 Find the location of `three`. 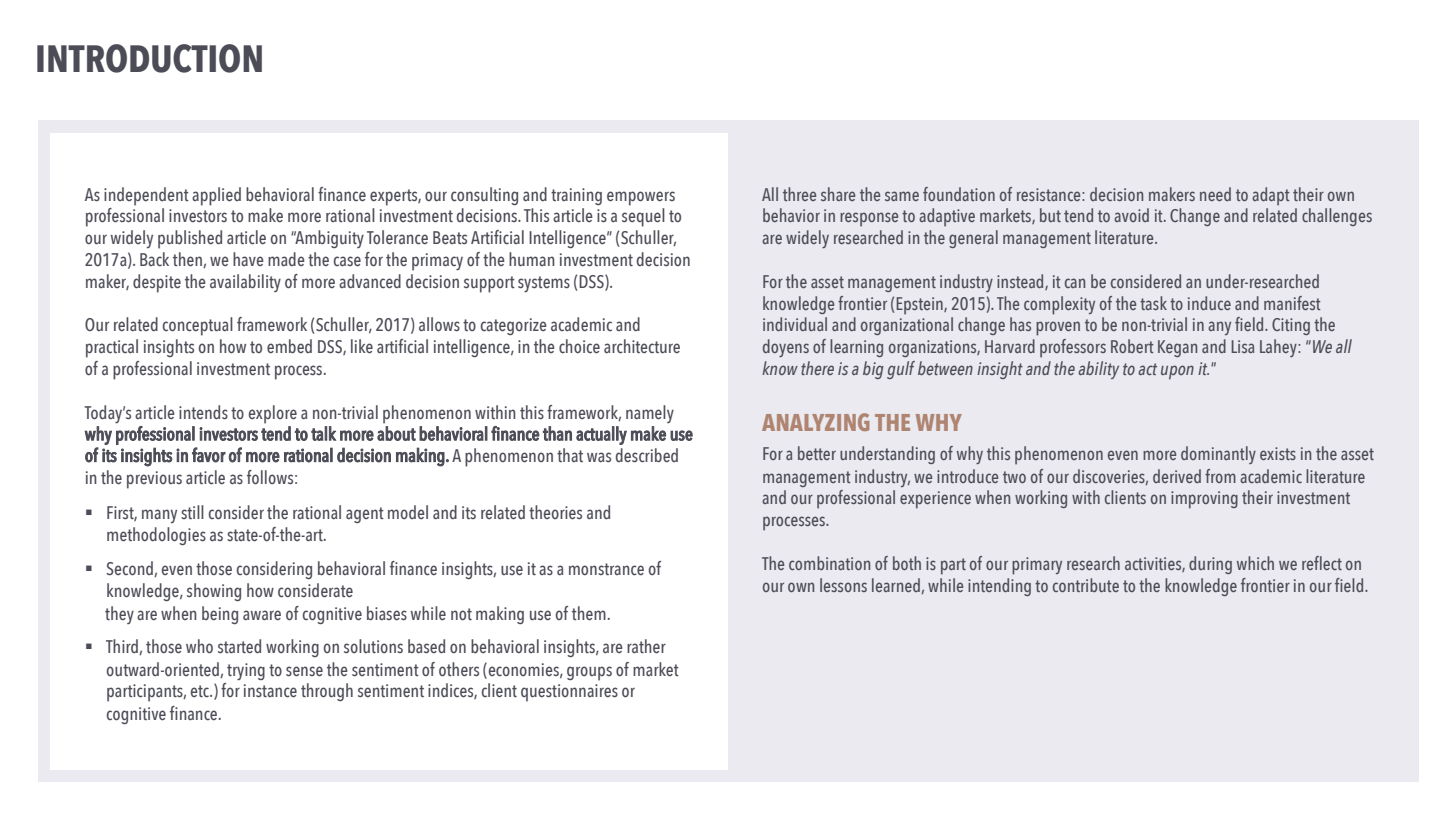

three is located at coordinates (799, 194).
